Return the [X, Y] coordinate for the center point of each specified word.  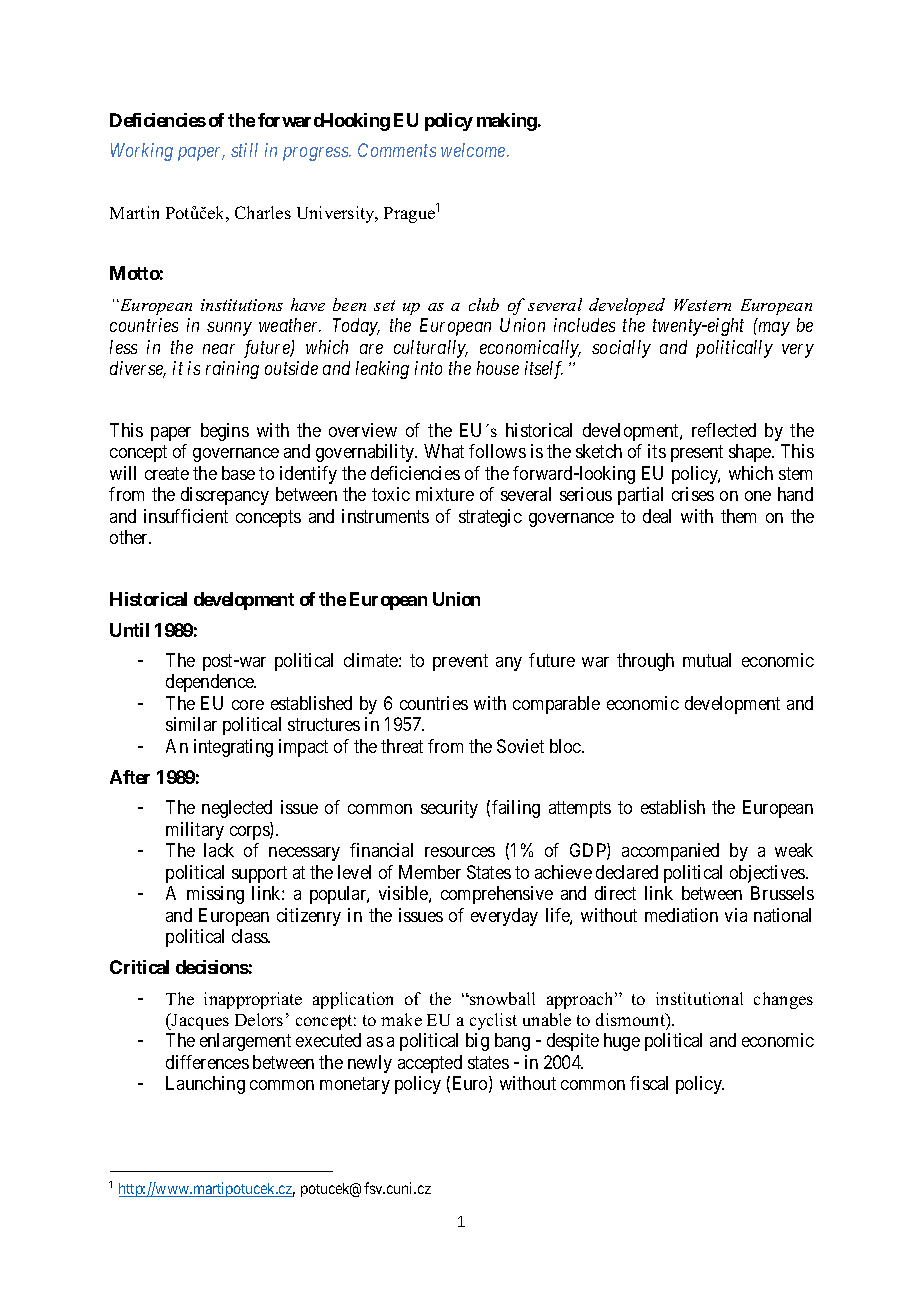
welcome [474, 150]
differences [207, 1062]
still [244, 150]
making [507, 122]
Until [129, 630]
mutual [707, 660]
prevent [460, 662]
